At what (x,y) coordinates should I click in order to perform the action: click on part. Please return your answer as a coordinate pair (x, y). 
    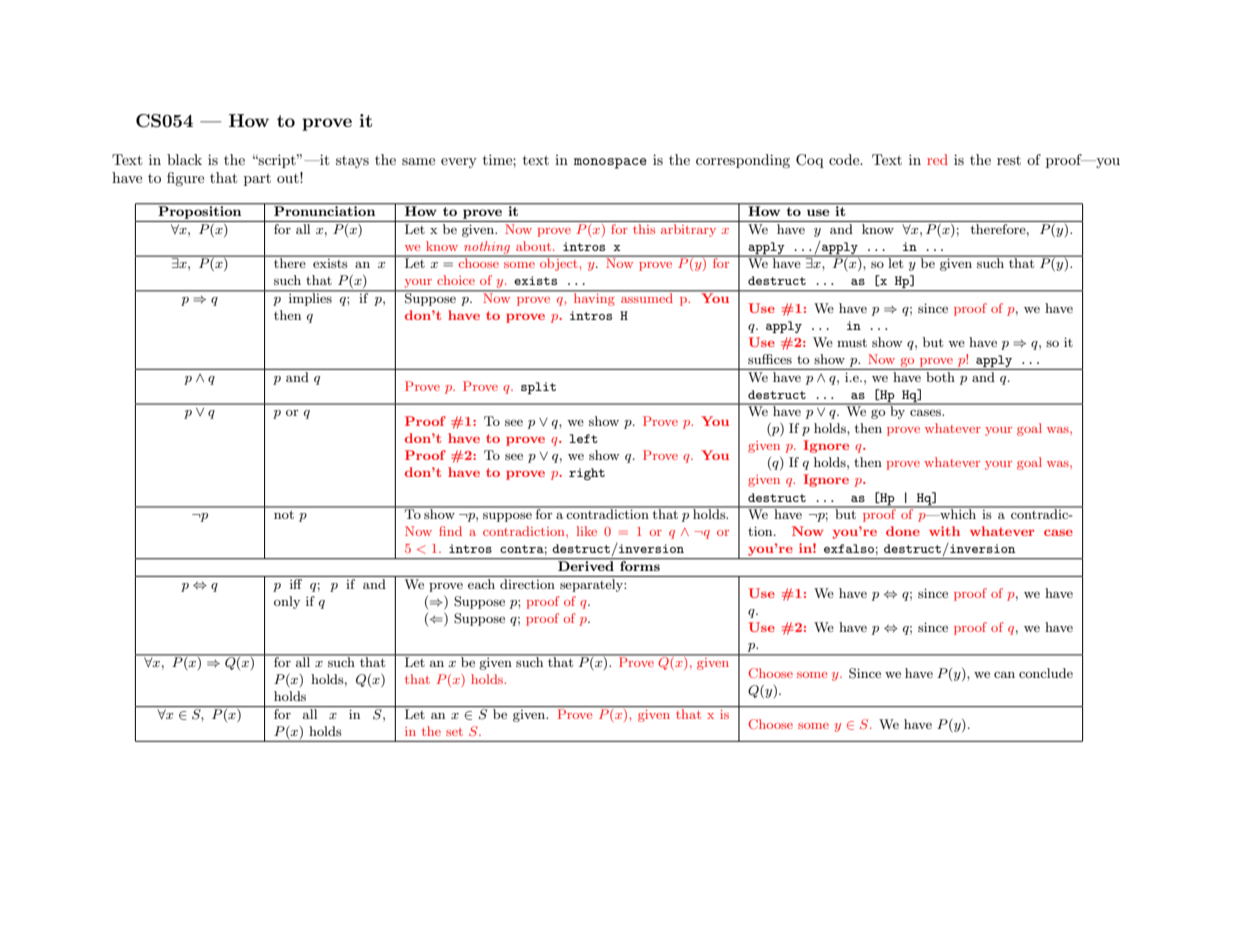
    Looking at the image, I should click on (257, 180).
